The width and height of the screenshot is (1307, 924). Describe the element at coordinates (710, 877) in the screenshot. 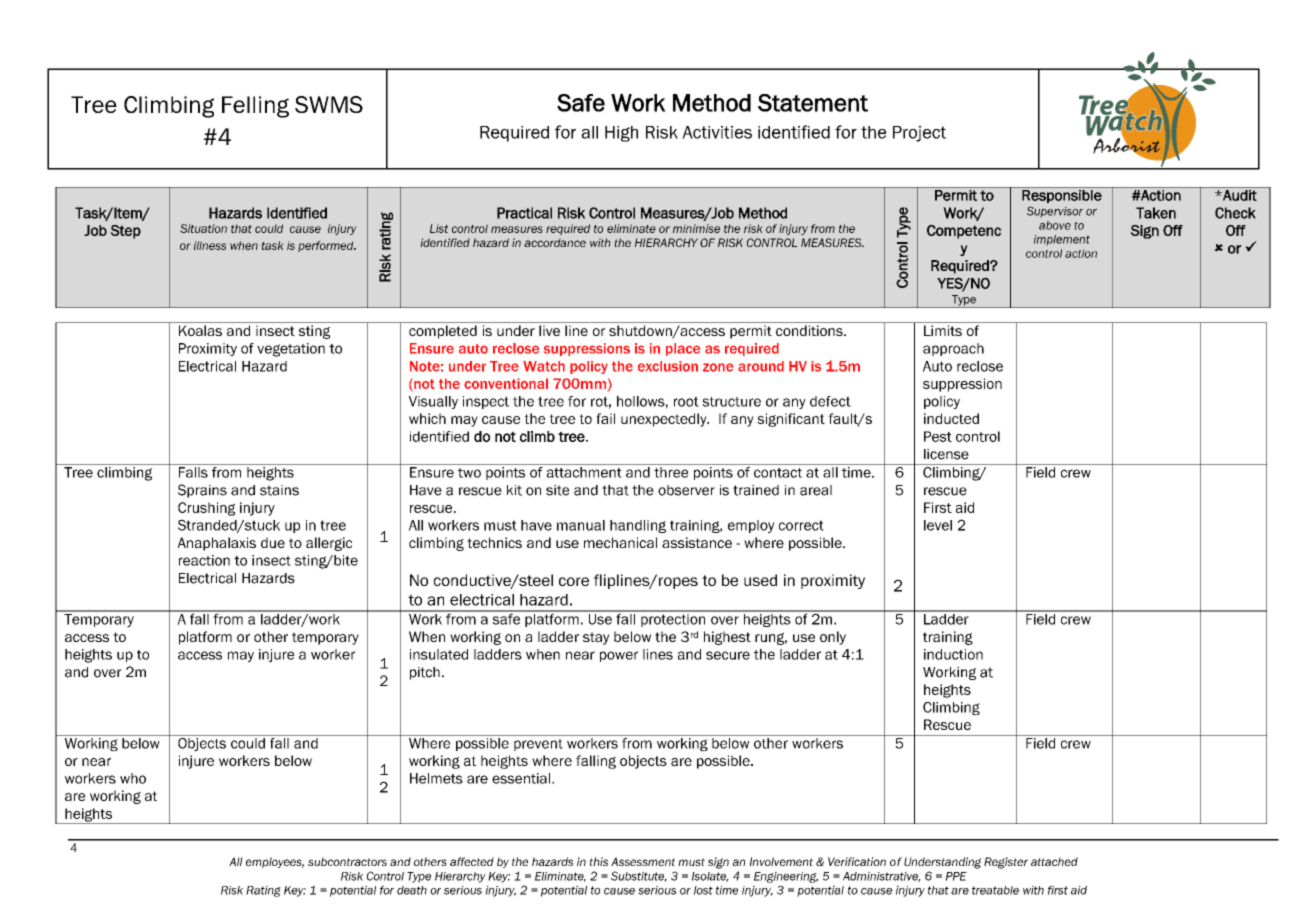

I see `Isolate` at that location.
